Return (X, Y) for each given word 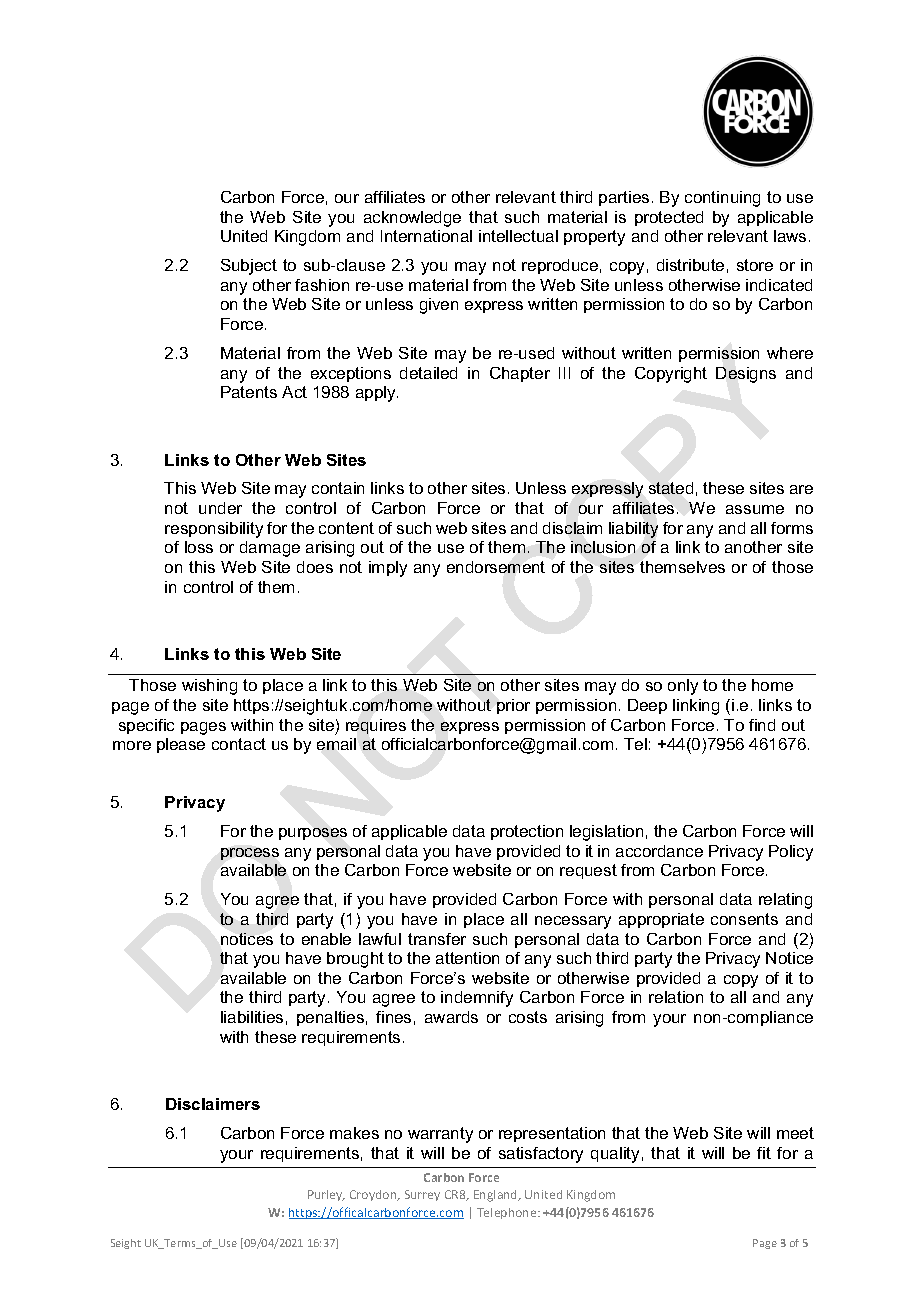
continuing (722, 199)
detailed (428, 373)
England (497, 1196)
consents (744, 919)
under (220, 508)
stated (671, 488)
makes (354, 1133)
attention (467, 958)
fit (764, 1153)
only (683, 687)
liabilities (252, 1017)
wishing (209, 687)
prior (513, 706)
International (426, 236)
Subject (249, 267)
